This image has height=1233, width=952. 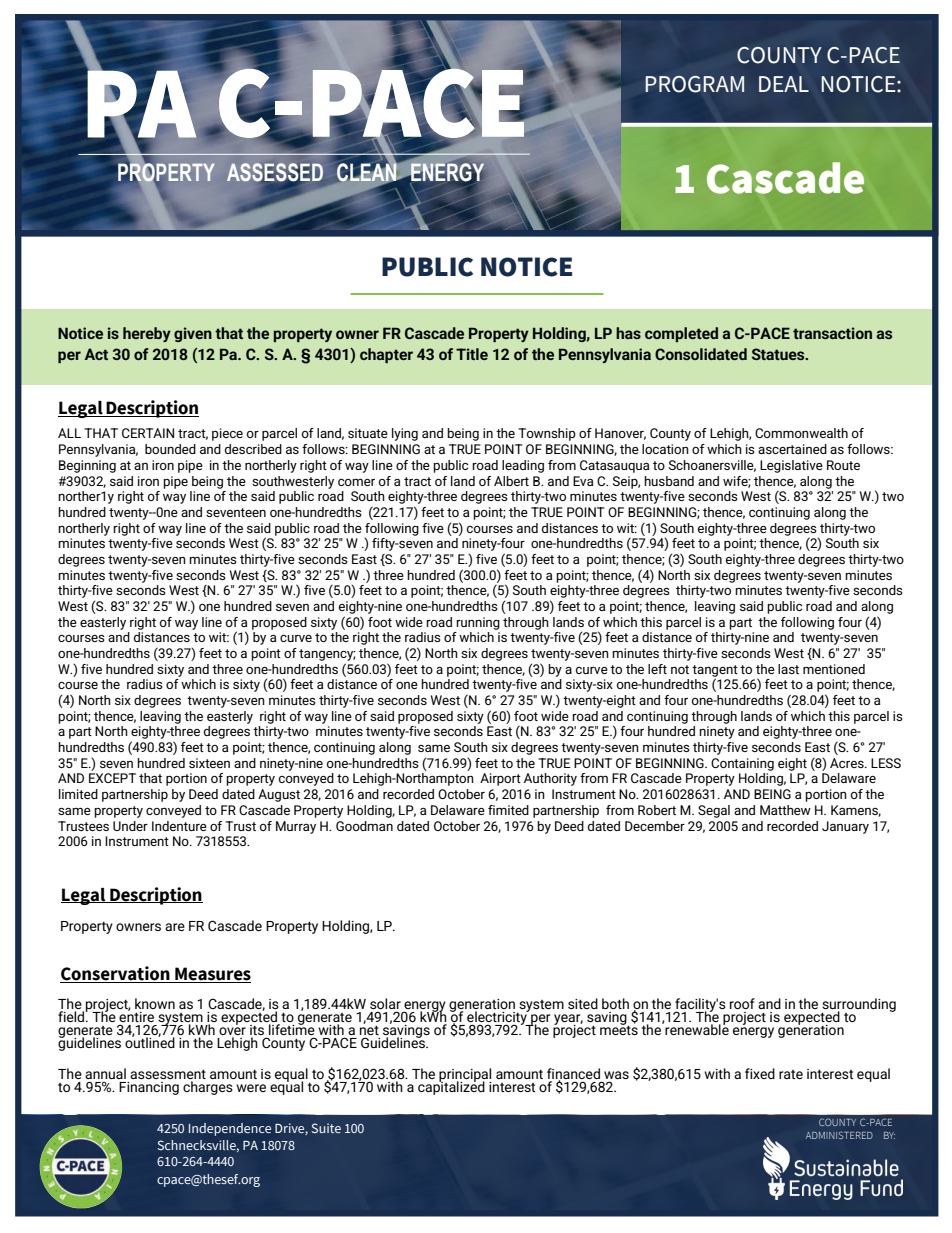 I want to click on running, so click(x=478, y=623).
